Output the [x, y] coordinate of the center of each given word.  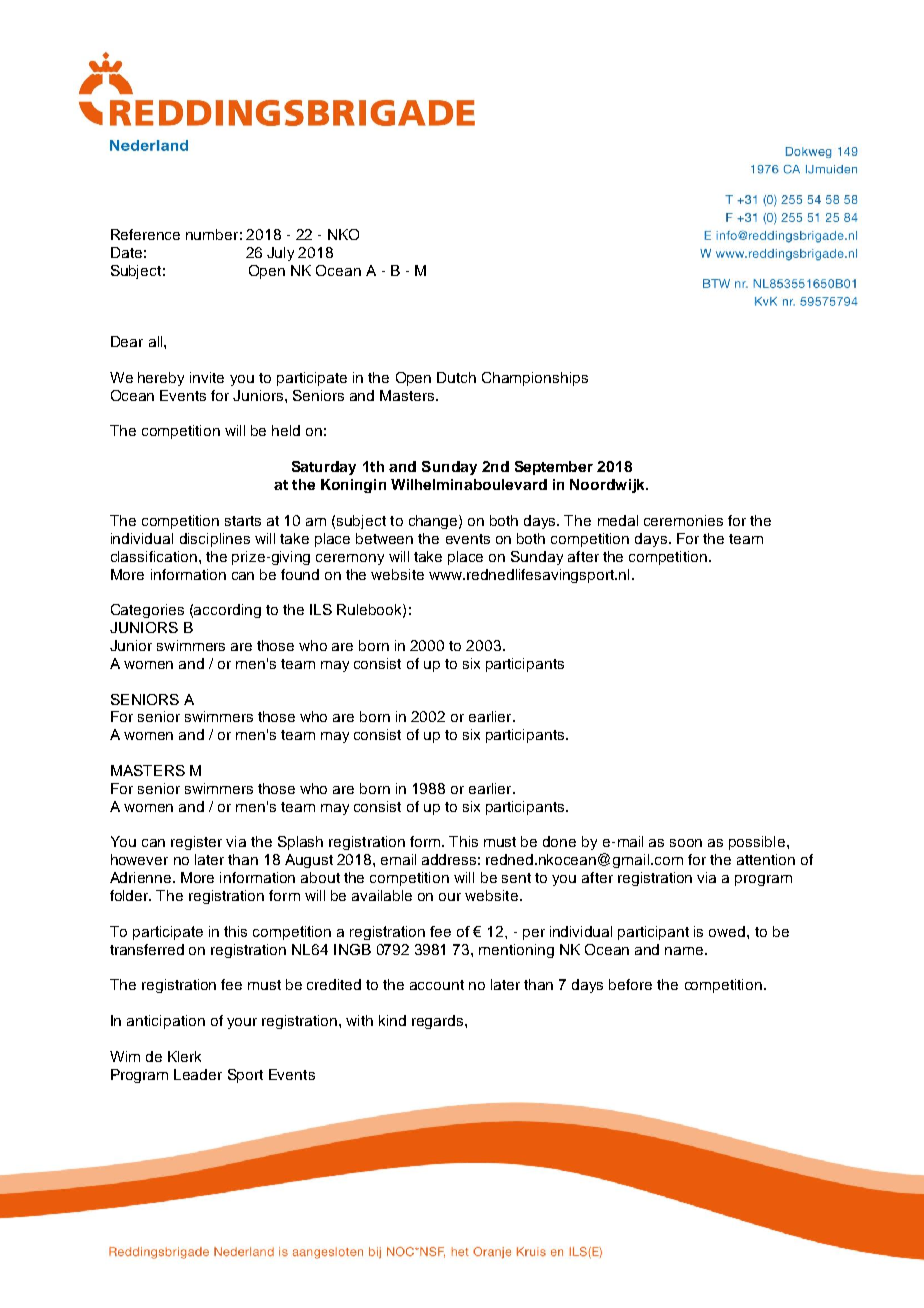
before [630, 984]
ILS [321, 609]
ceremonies [683, 520]
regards [439, 1022]
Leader [198, 1074]
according [227, 611]
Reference [145, 234]
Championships [535, 379]
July [280, 254]
